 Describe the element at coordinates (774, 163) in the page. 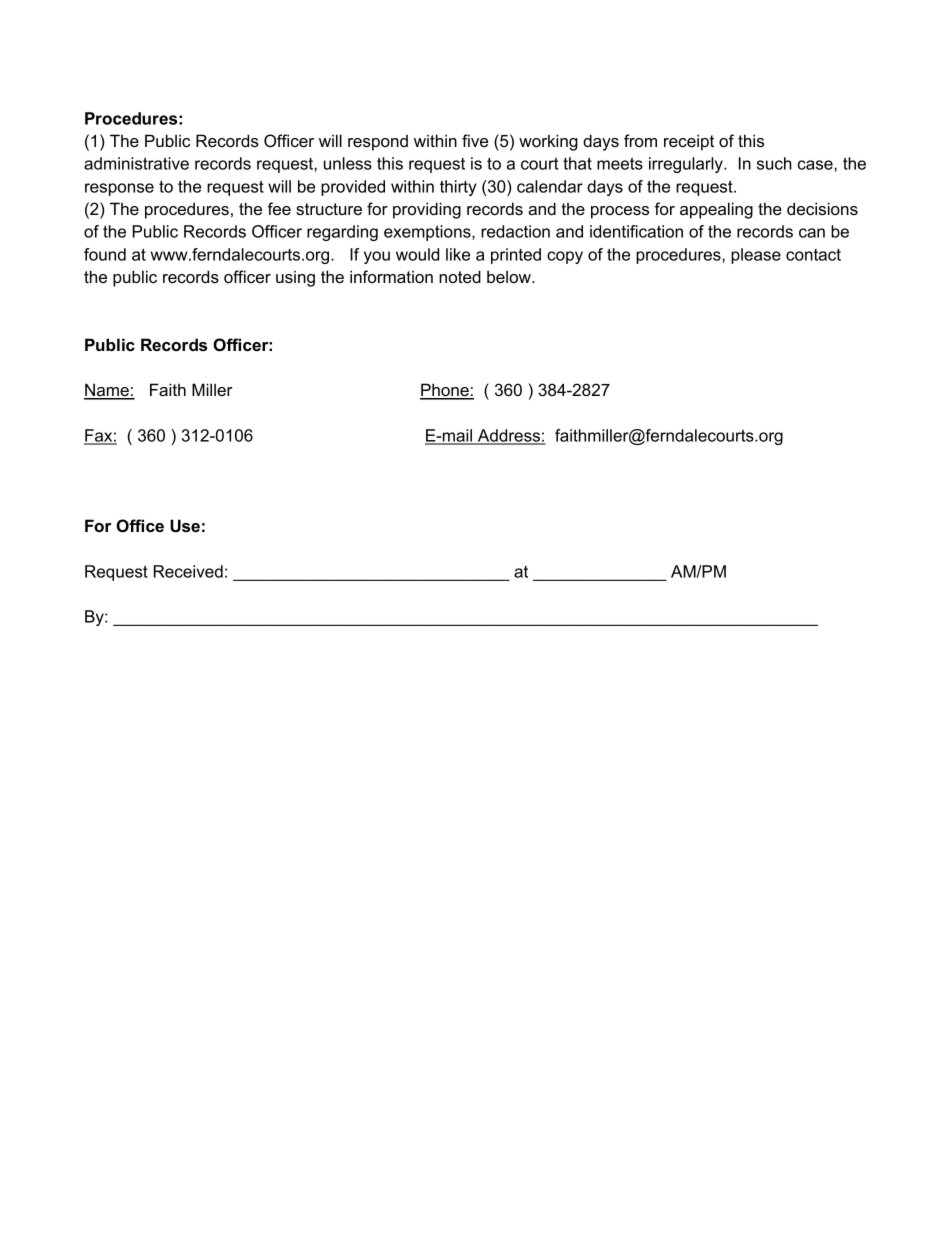

I see `such` at that location.
